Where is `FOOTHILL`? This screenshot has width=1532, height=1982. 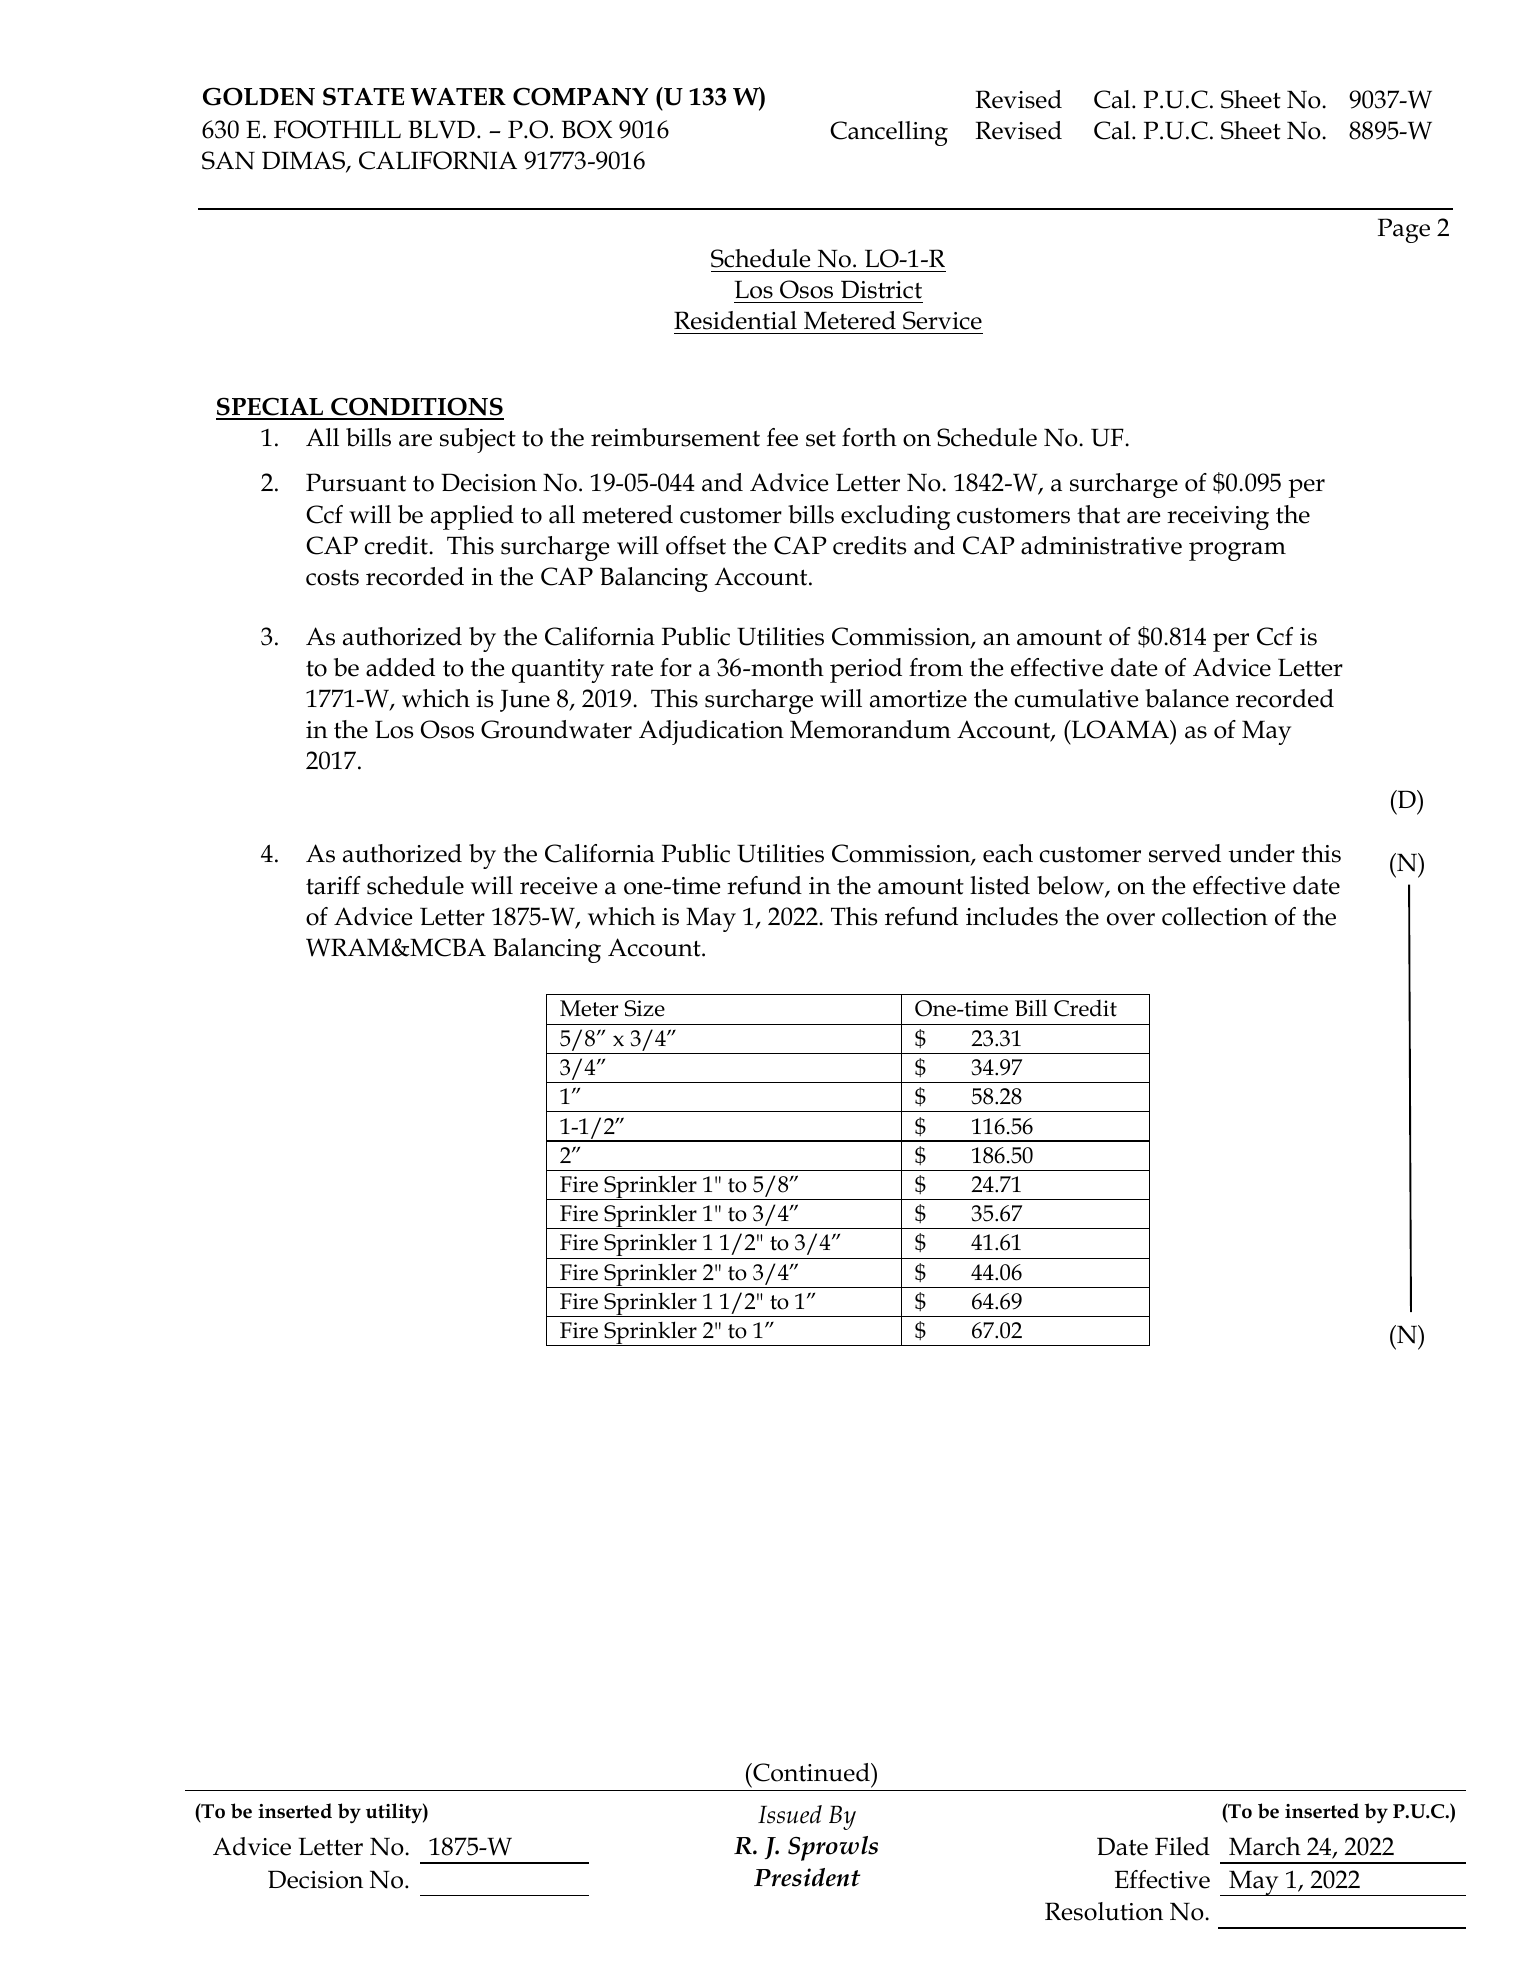 FOOTHILL is located at coordinates (337, 129).
